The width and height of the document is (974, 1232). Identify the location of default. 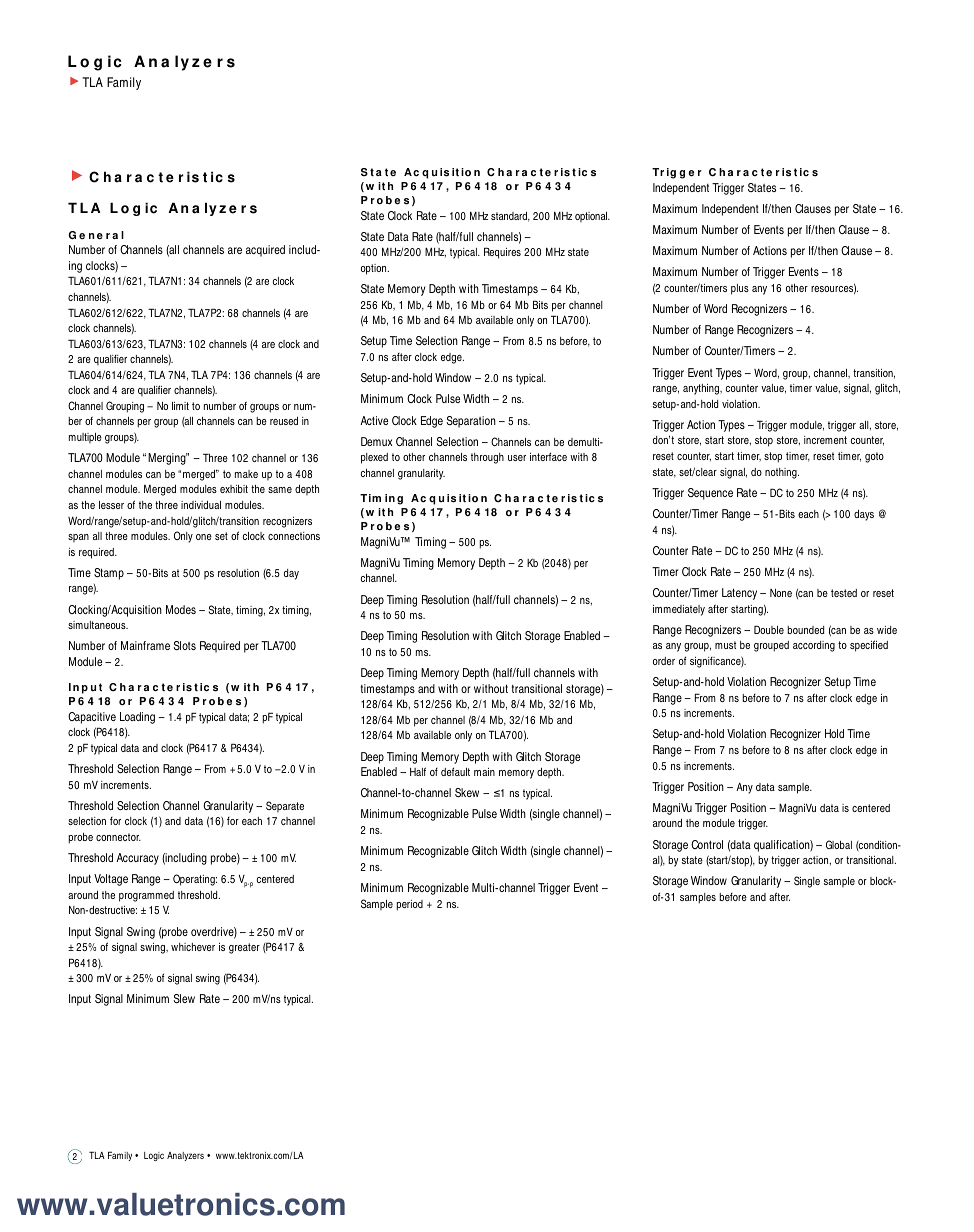
(455, 771).
